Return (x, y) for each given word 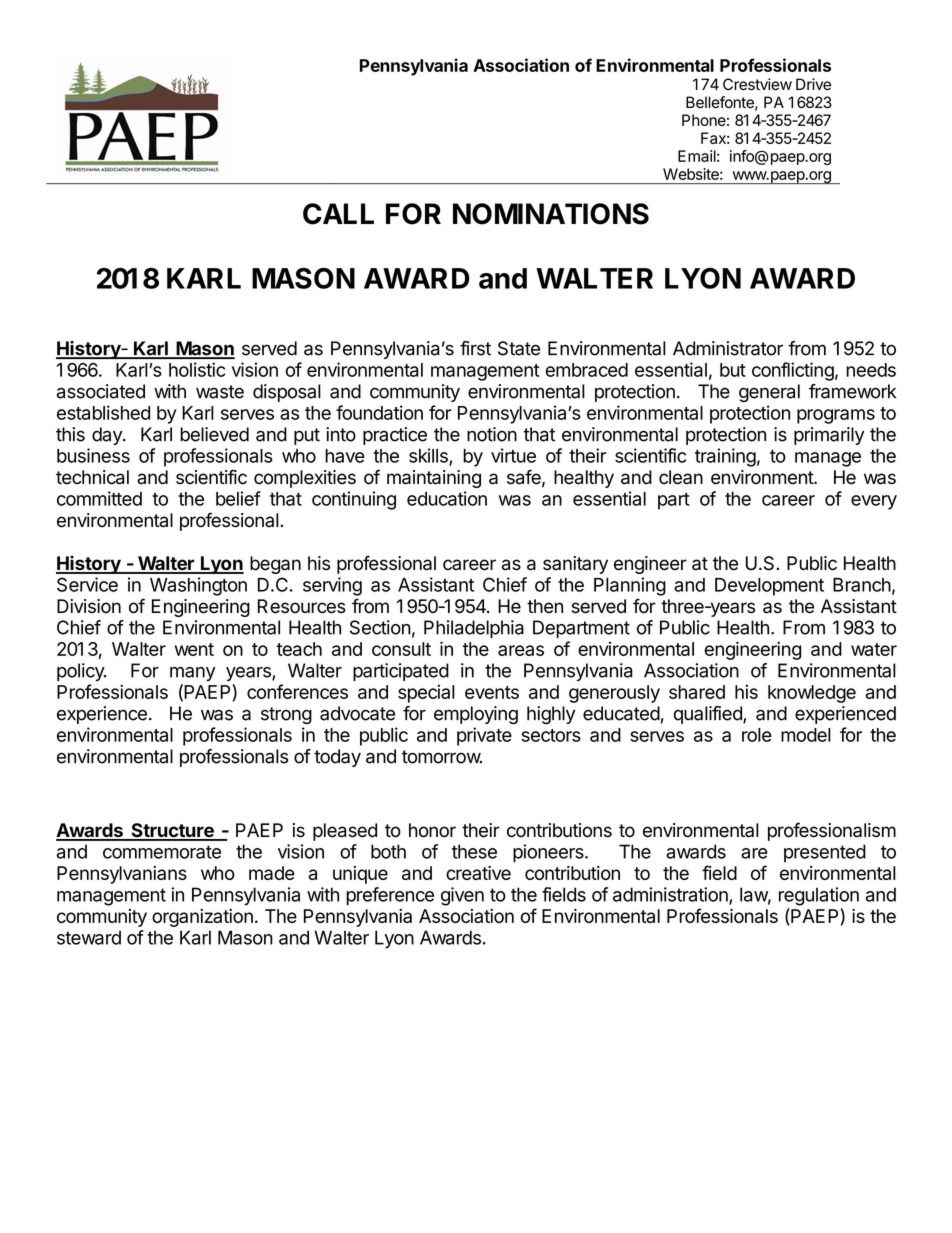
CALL (338, 214)
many (192, 674)
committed (99, 498)
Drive (813, 84)
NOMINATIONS (551, 214)
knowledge (812, 694)
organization (202, 918)
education (447, 498)
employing (476, 715)
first (475, 348)
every (874, 502)
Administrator (728, 348)
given (462, 896)
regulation (819, 896)
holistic (197, 369)
